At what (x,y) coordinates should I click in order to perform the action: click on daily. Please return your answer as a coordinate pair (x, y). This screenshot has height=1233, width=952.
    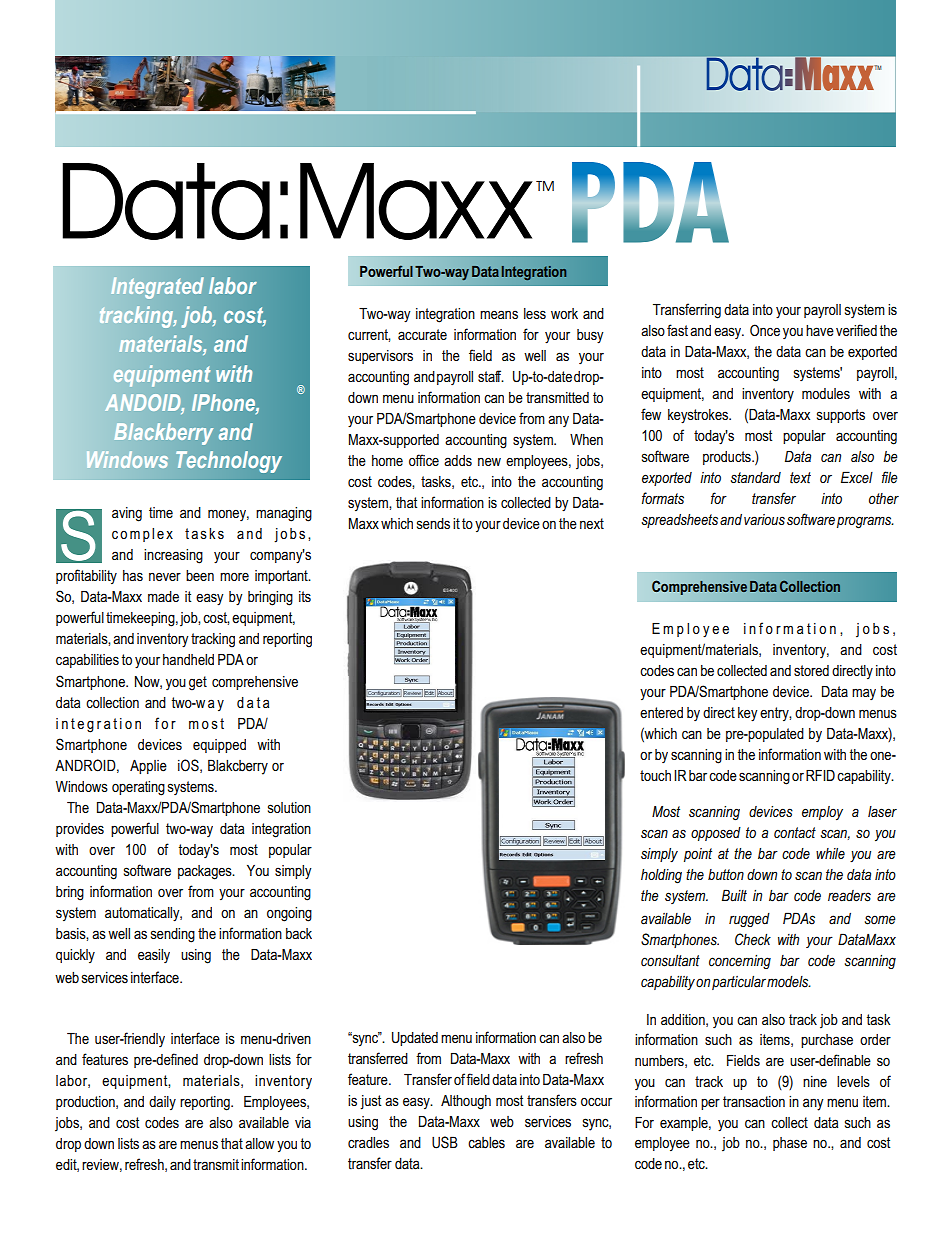
    Looking at the image, I should click on (162, 1103).
